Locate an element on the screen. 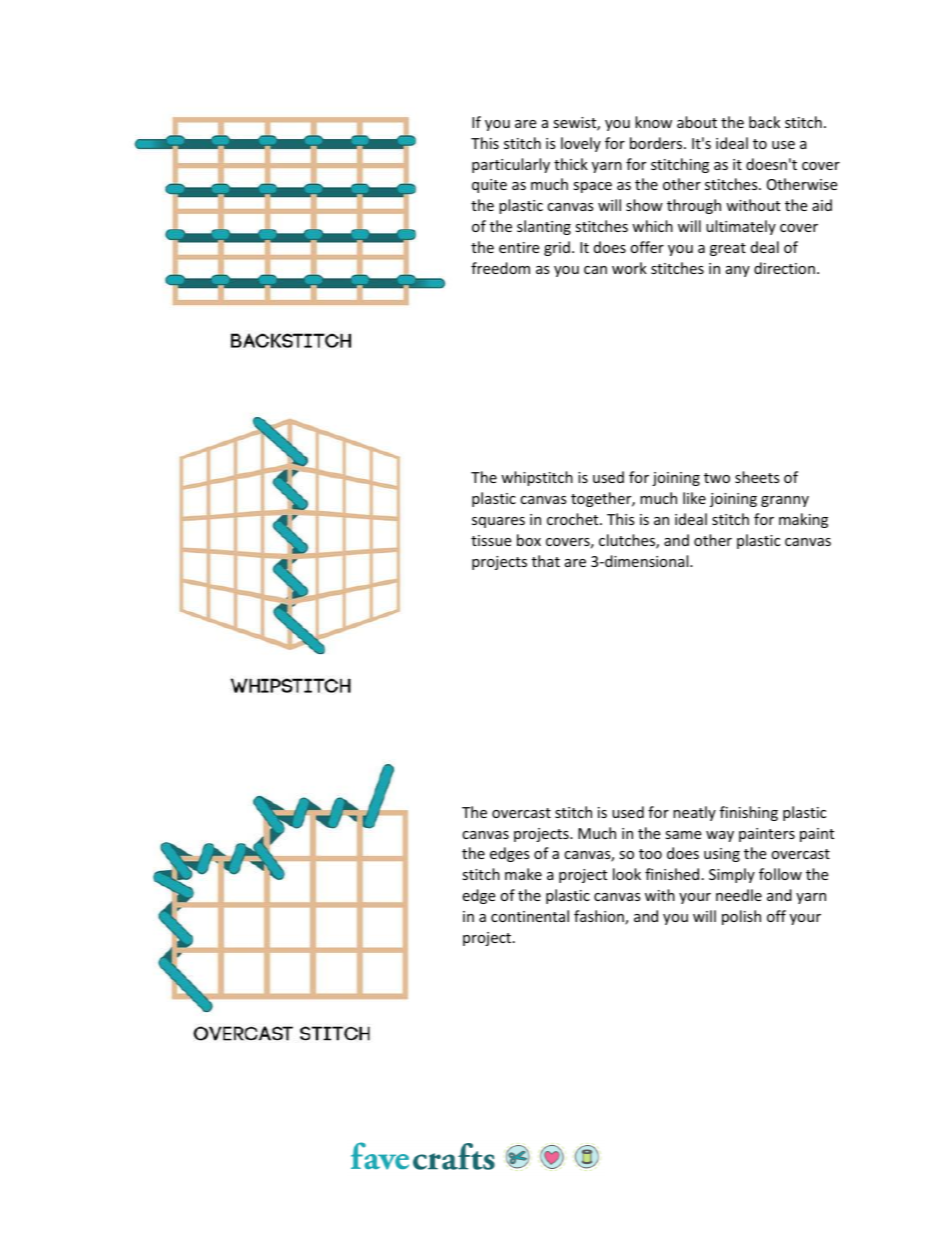 This screenshot has width=952, height=1233. like is located at coordinates (694, 498).
